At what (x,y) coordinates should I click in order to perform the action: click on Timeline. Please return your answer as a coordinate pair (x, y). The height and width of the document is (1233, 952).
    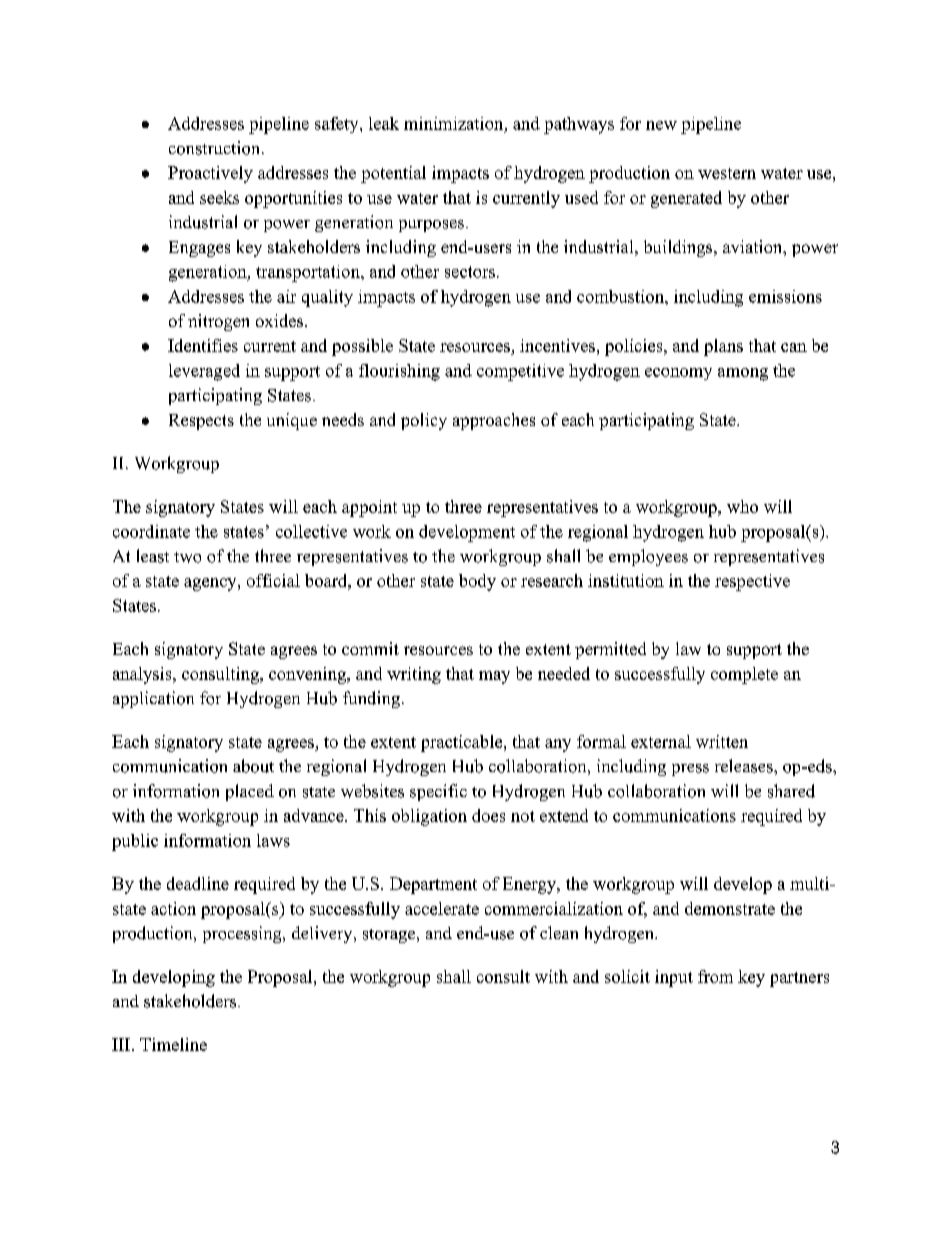
    Looking at the image, I should click on (173, 1044).
